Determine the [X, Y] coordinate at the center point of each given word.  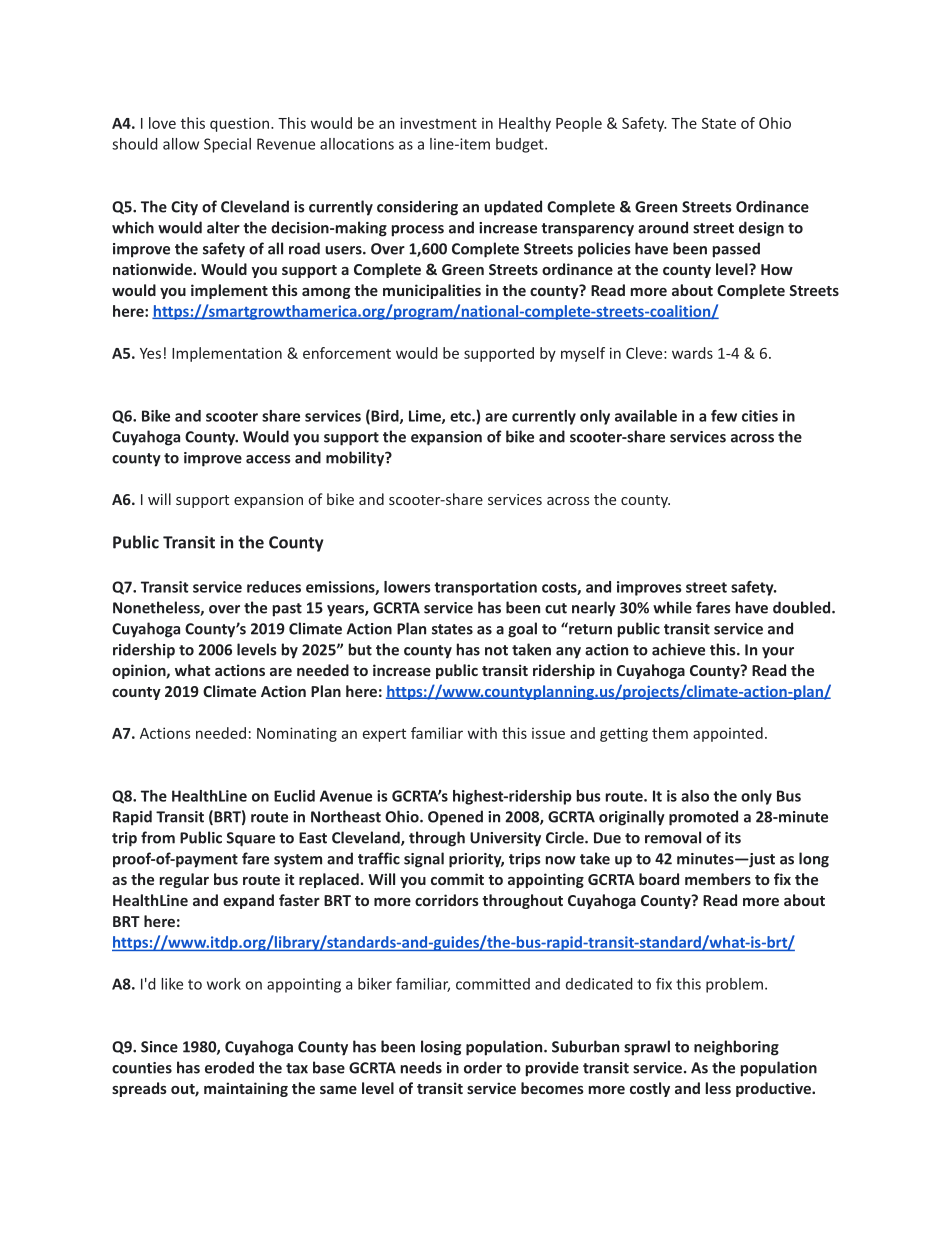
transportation [485, 588]
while [672, 607]
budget [521, 145]
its [733, 838]
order [483, 1067]
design [761, 229]
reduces [274, 587]
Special [227, 145]
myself [583, 354]
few [724, 416]
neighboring [736, 1048]
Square [251, 839]
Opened [455, 818]
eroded [229, 1067]
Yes [150, 353]
